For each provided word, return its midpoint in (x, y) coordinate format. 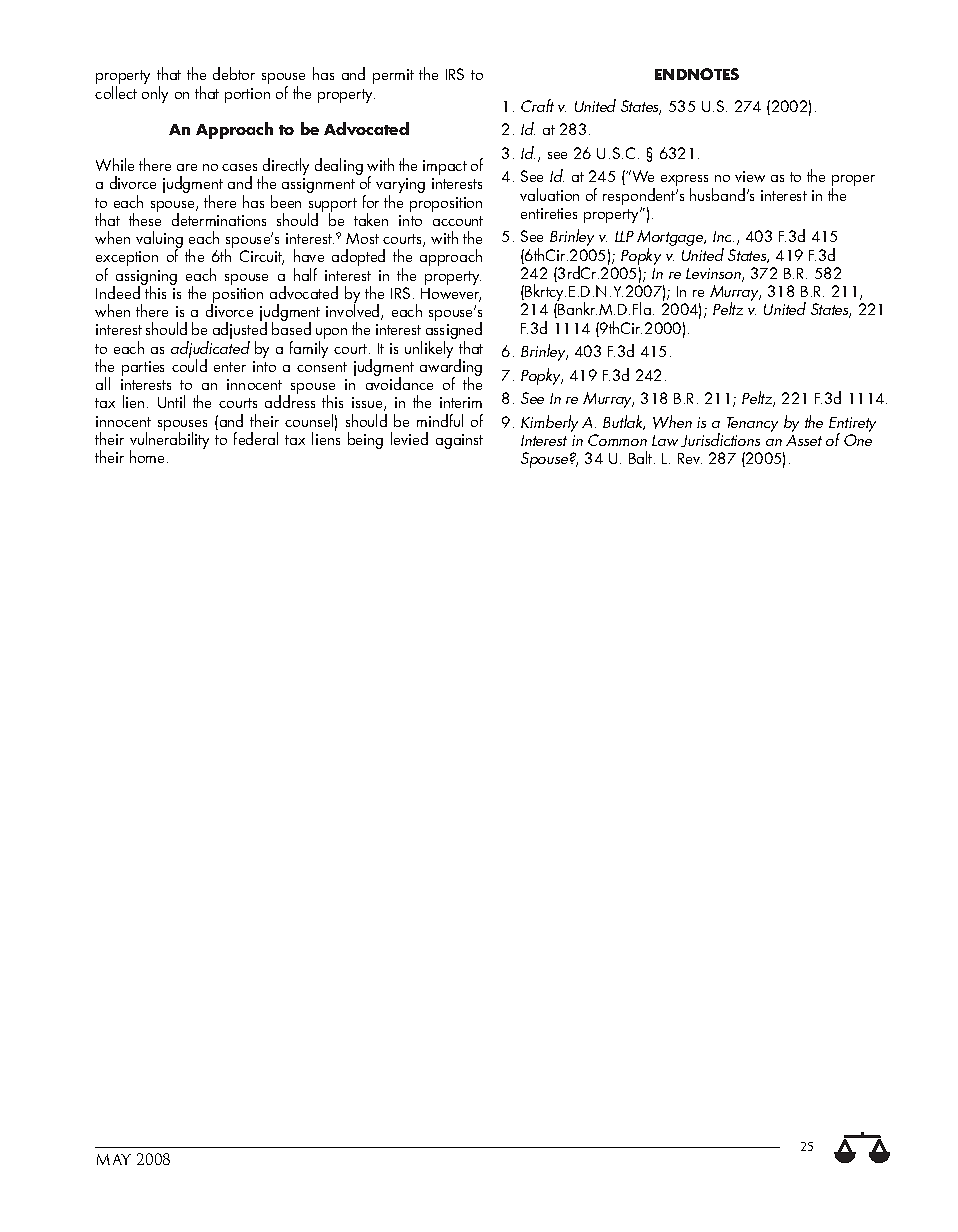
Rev (690, 458)
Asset (804, 440)
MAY (114, 1159)
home (147, 456)
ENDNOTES (697, 74)
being (365, 440)
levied (409, 438)
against (459, 441)
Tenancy (752, 424)
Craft (537, 105)
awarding (451, 368)
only (155, 94)
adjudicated (210, 351)
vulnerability (169, 441)
